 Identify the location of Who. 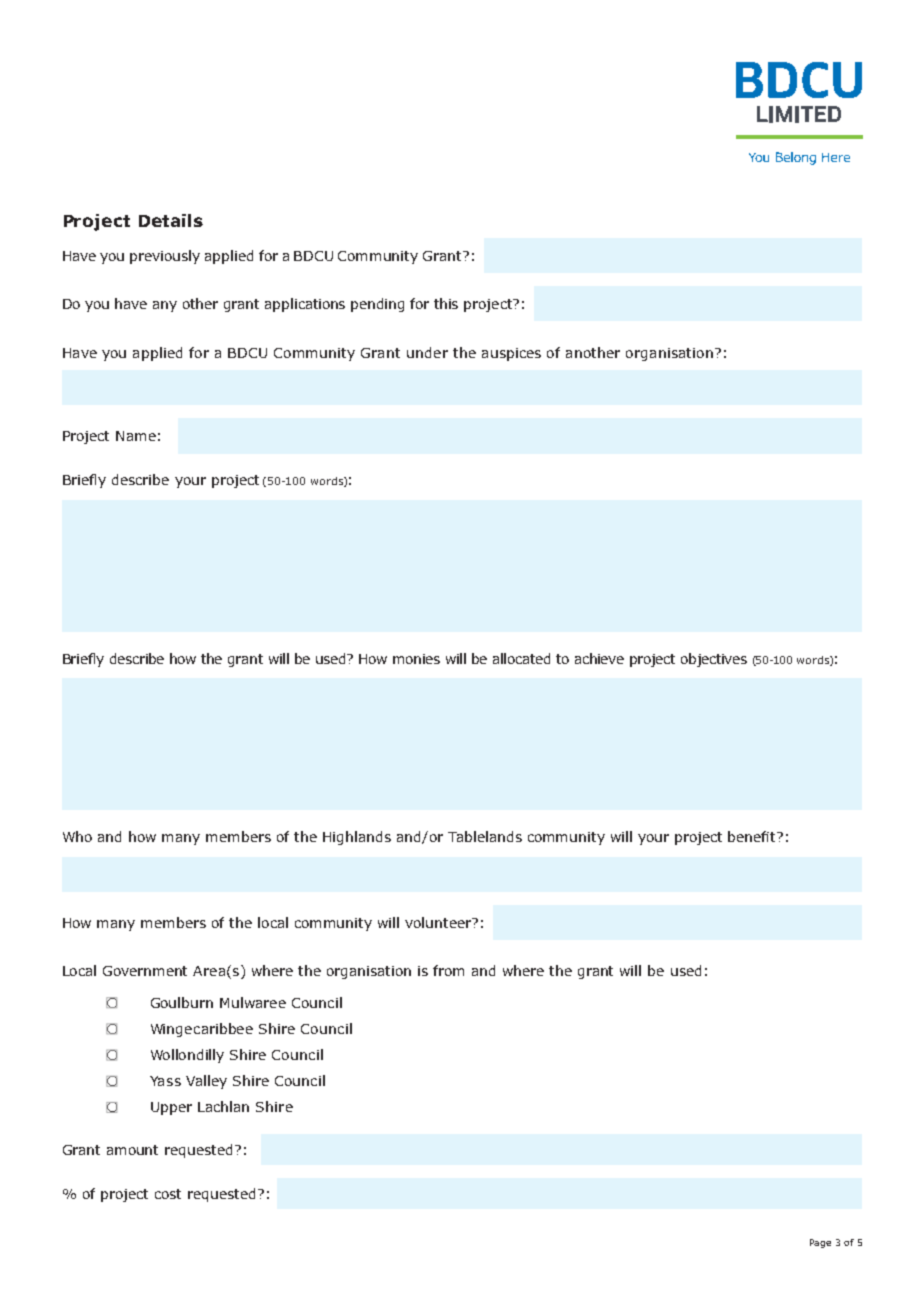
(77, 836).
